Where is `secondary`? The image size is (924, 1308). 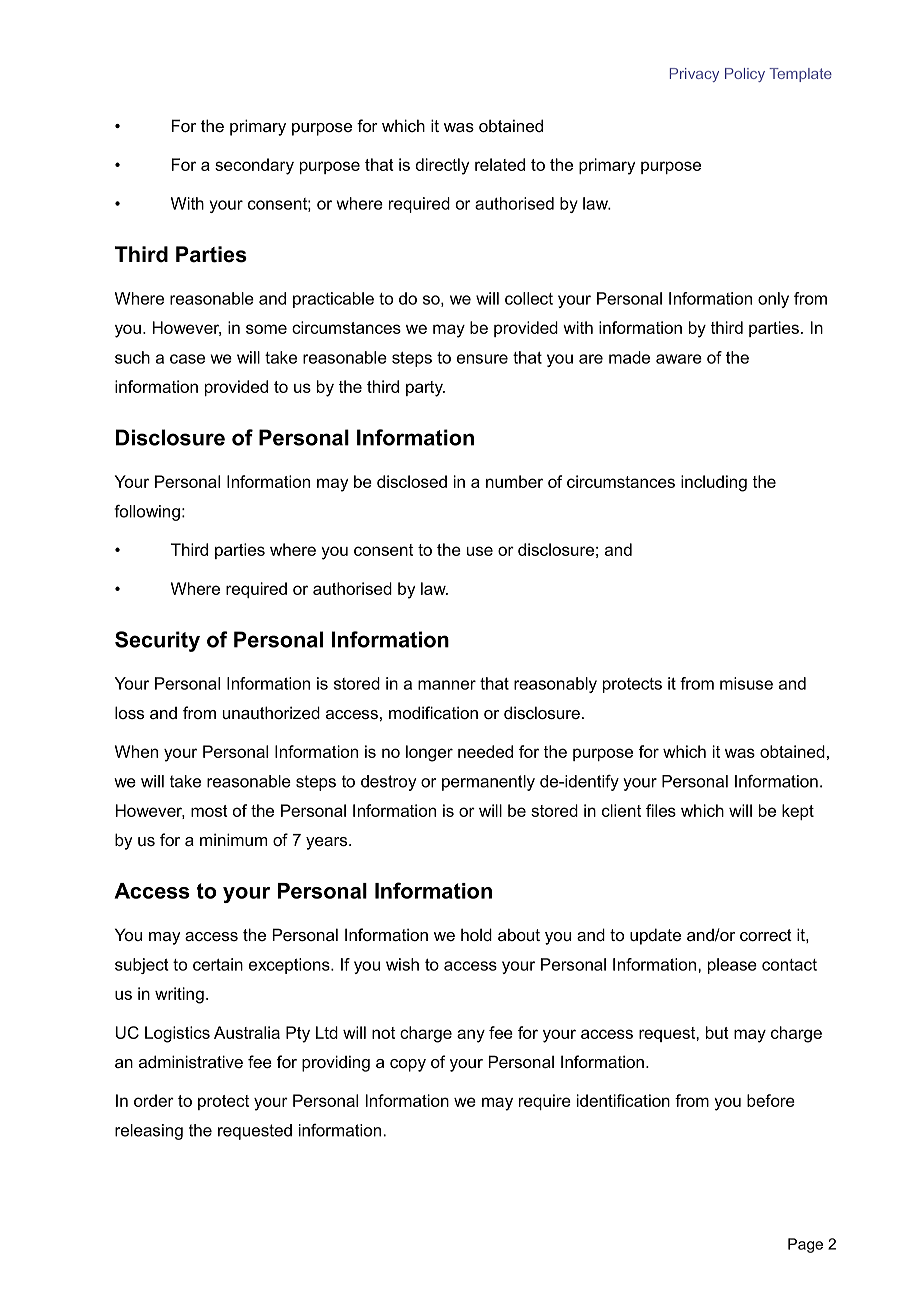 secondary is located at coordinates (254, 166).
